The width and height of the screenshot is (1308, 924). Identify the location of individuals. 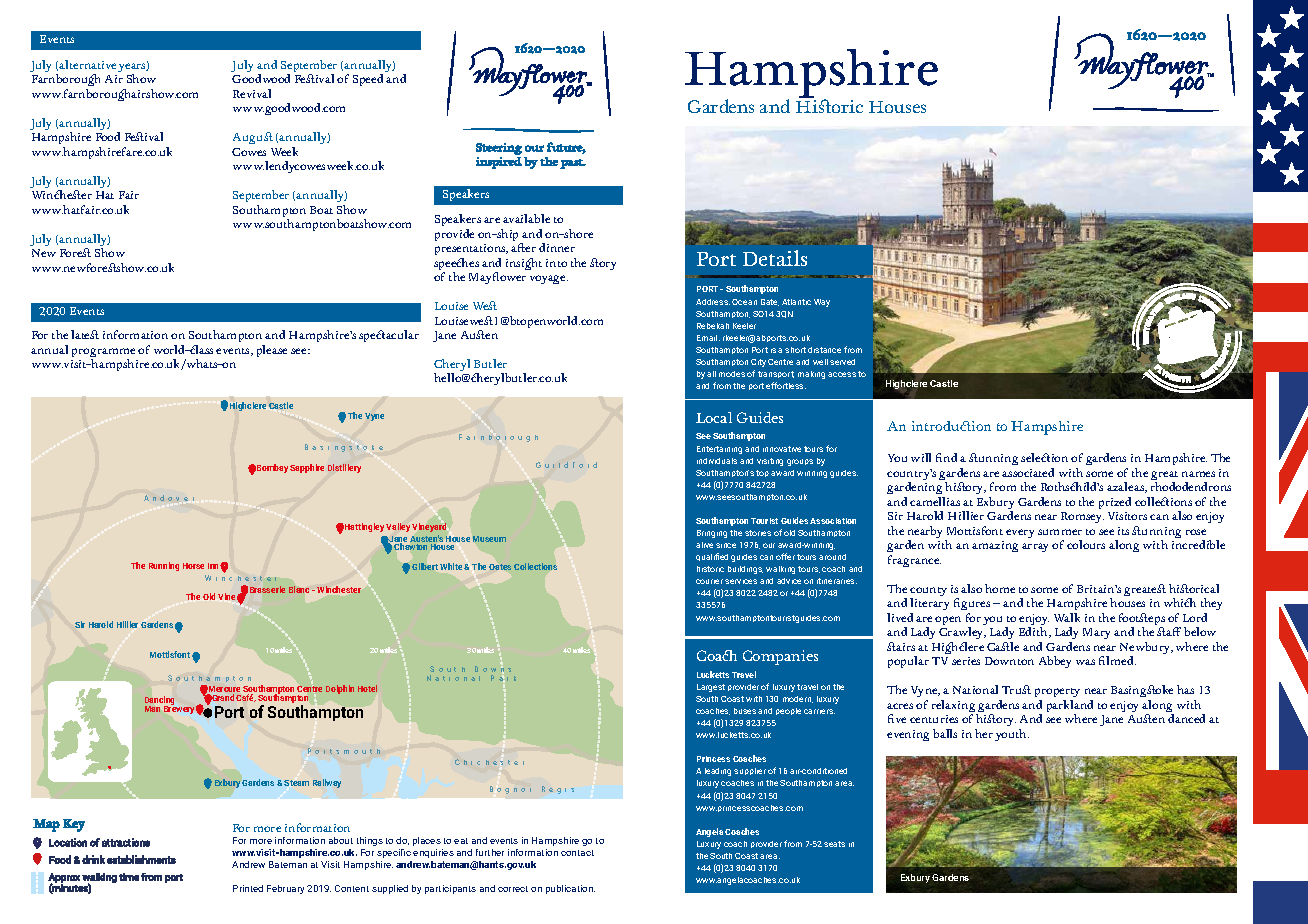
(717, 461).
